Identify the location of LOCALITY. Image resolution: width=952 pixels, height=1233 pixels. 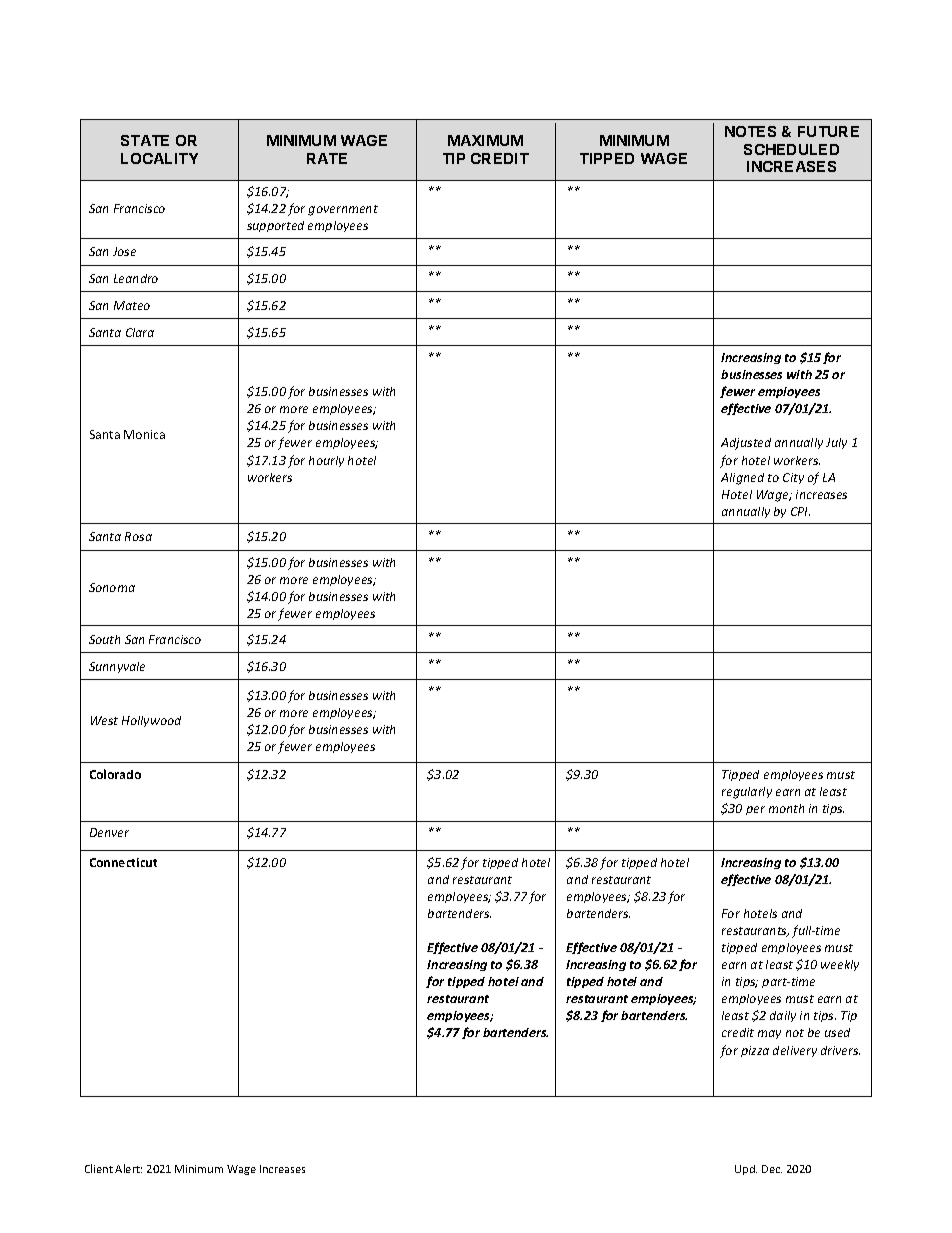
(159, 158).
